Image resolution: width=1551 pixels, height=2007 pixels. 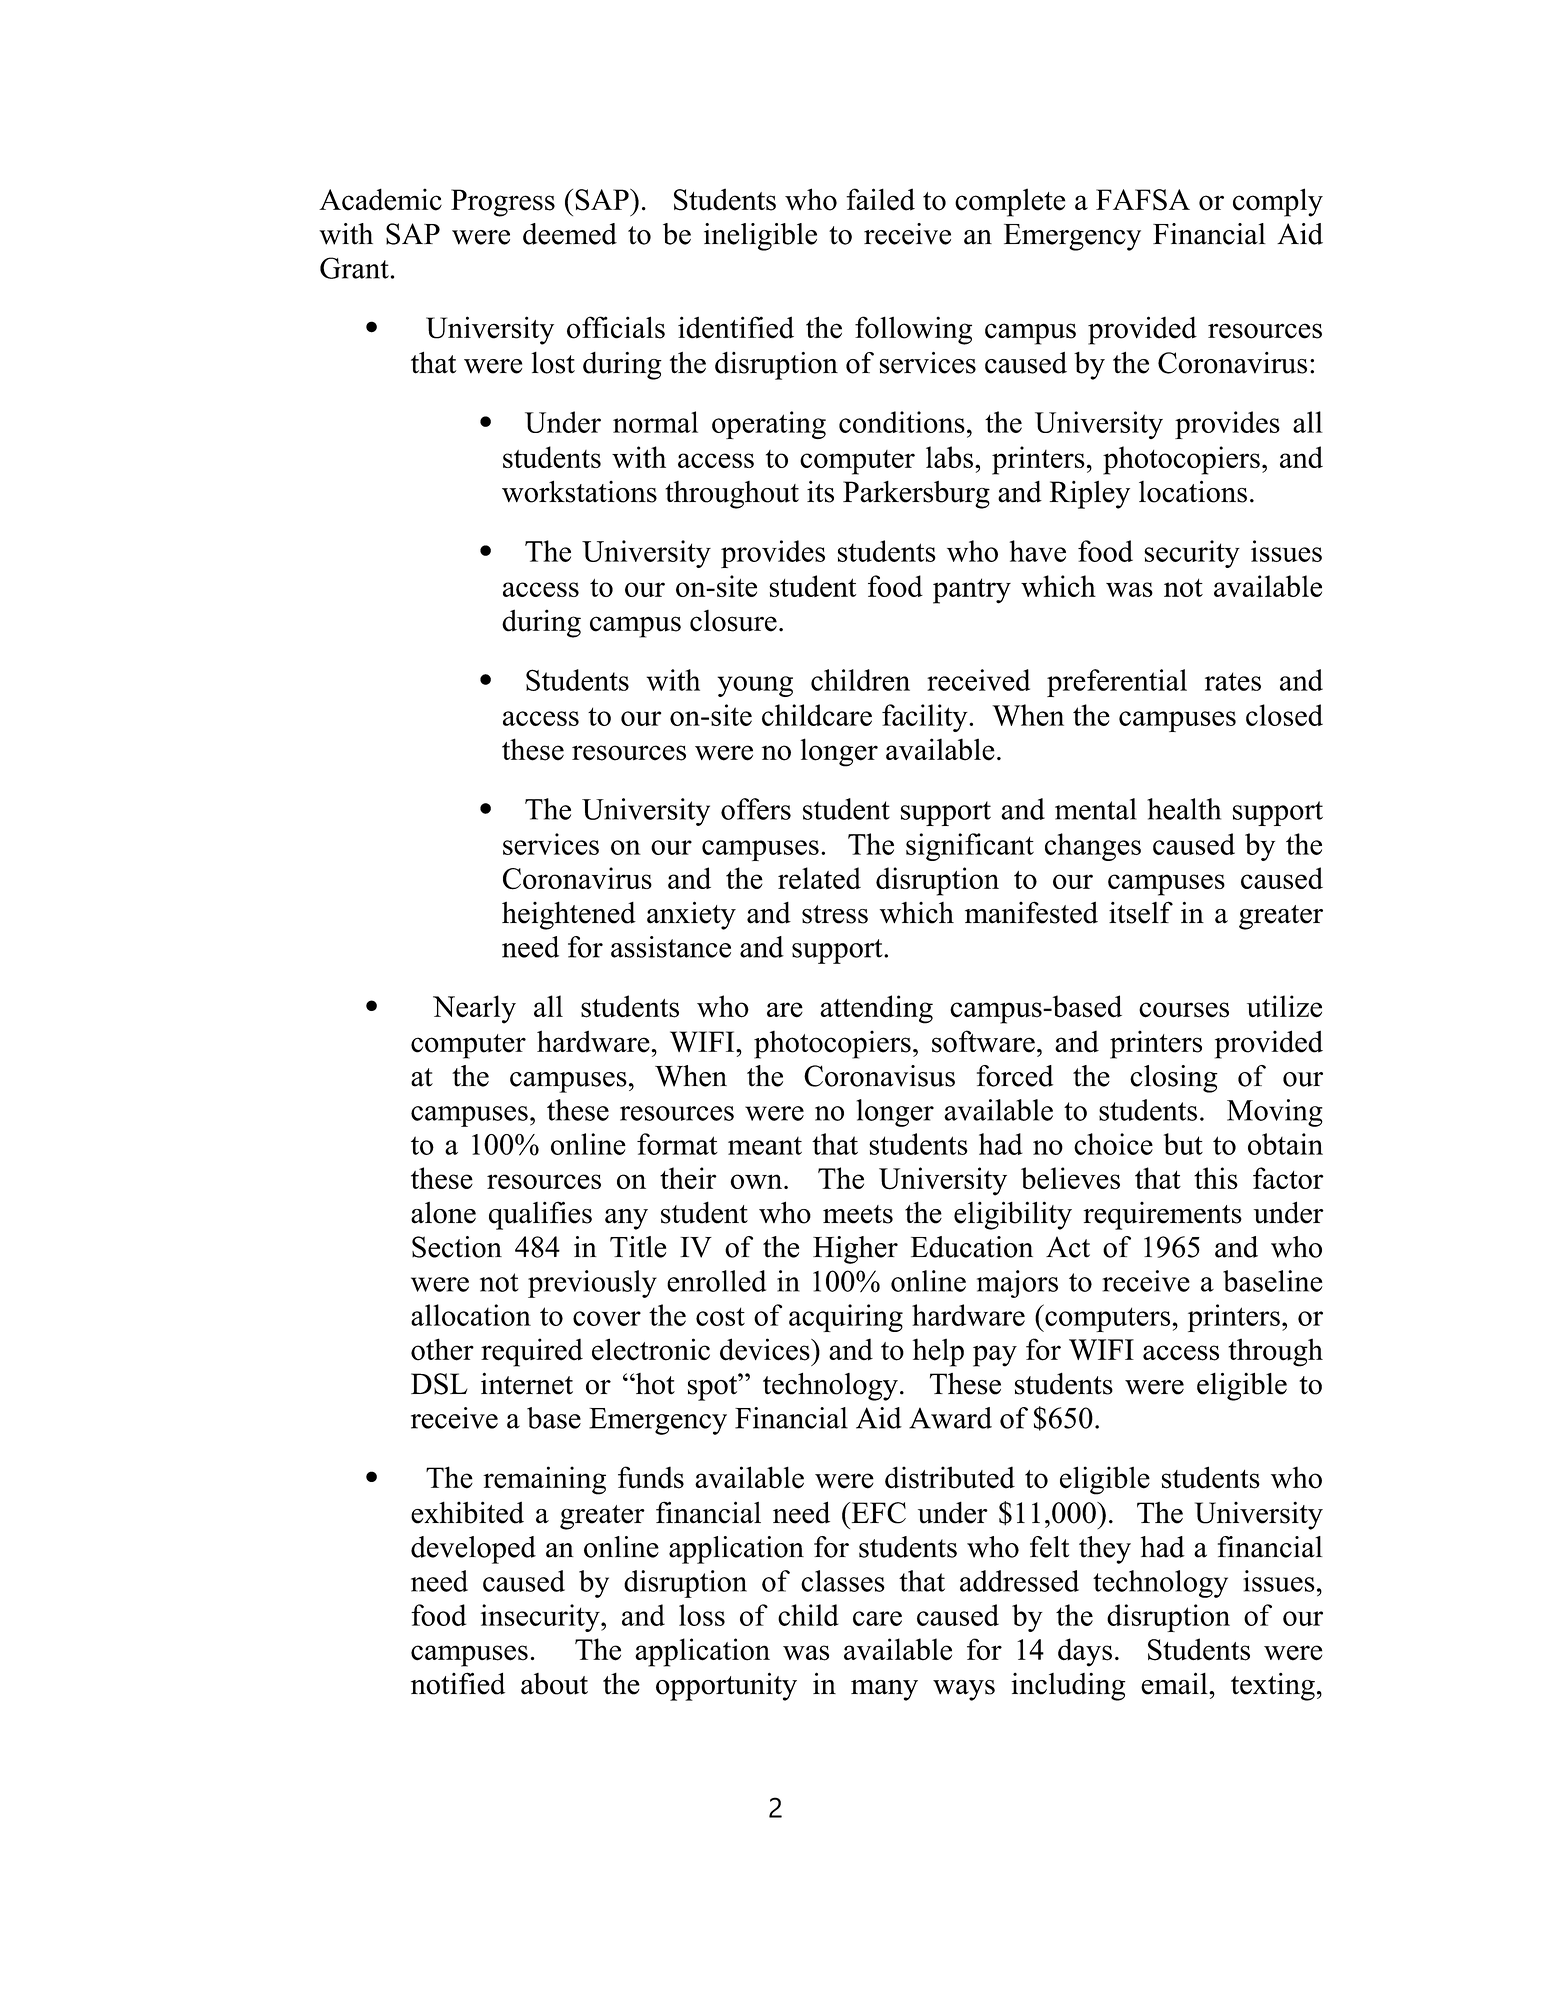 What do you see at coordinates (1143, 200) in the screenshot?
I see `FAFSA` at bounding box center [1143, 200].
